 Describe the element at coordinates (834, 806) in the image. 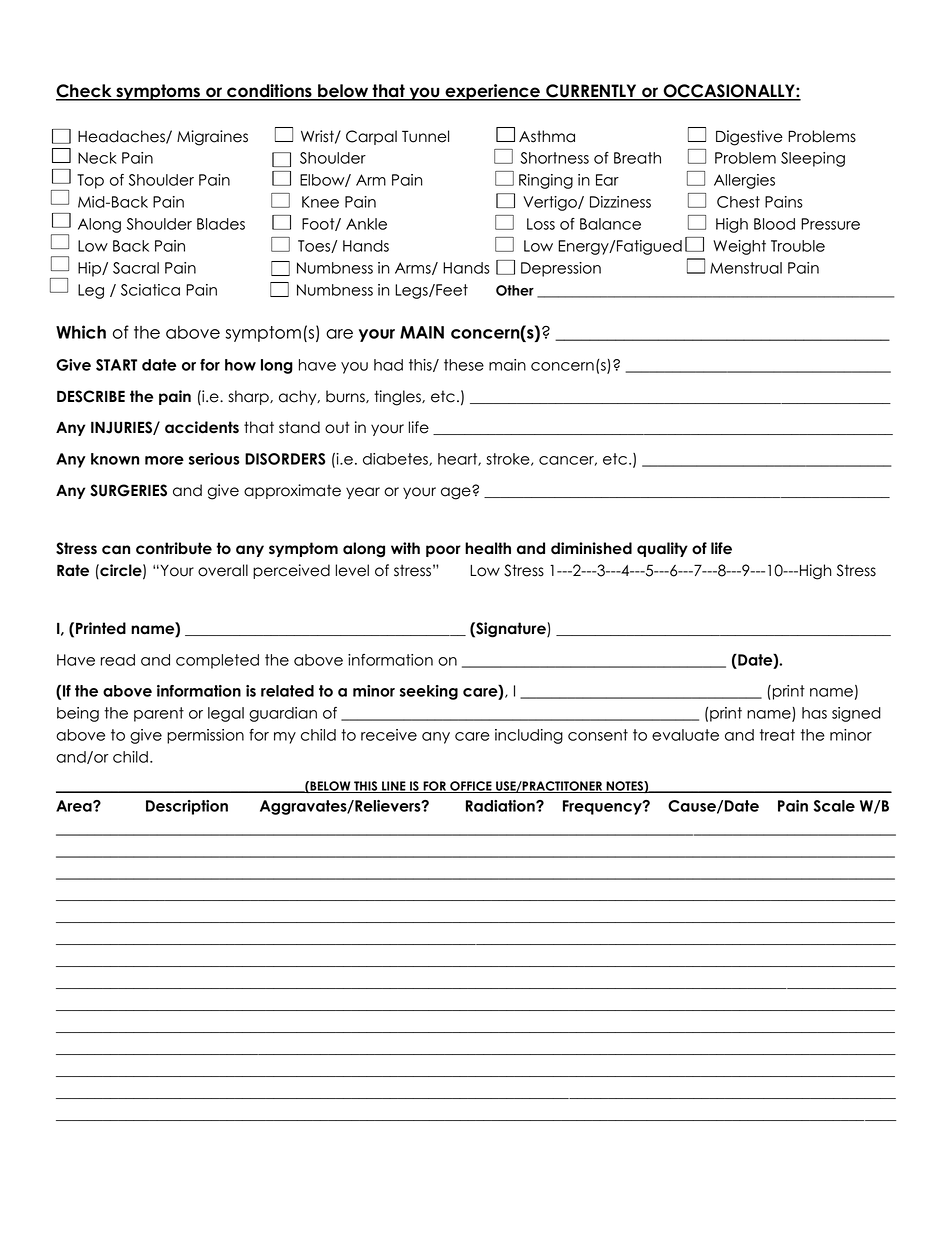

I see `Scale` at that location.
